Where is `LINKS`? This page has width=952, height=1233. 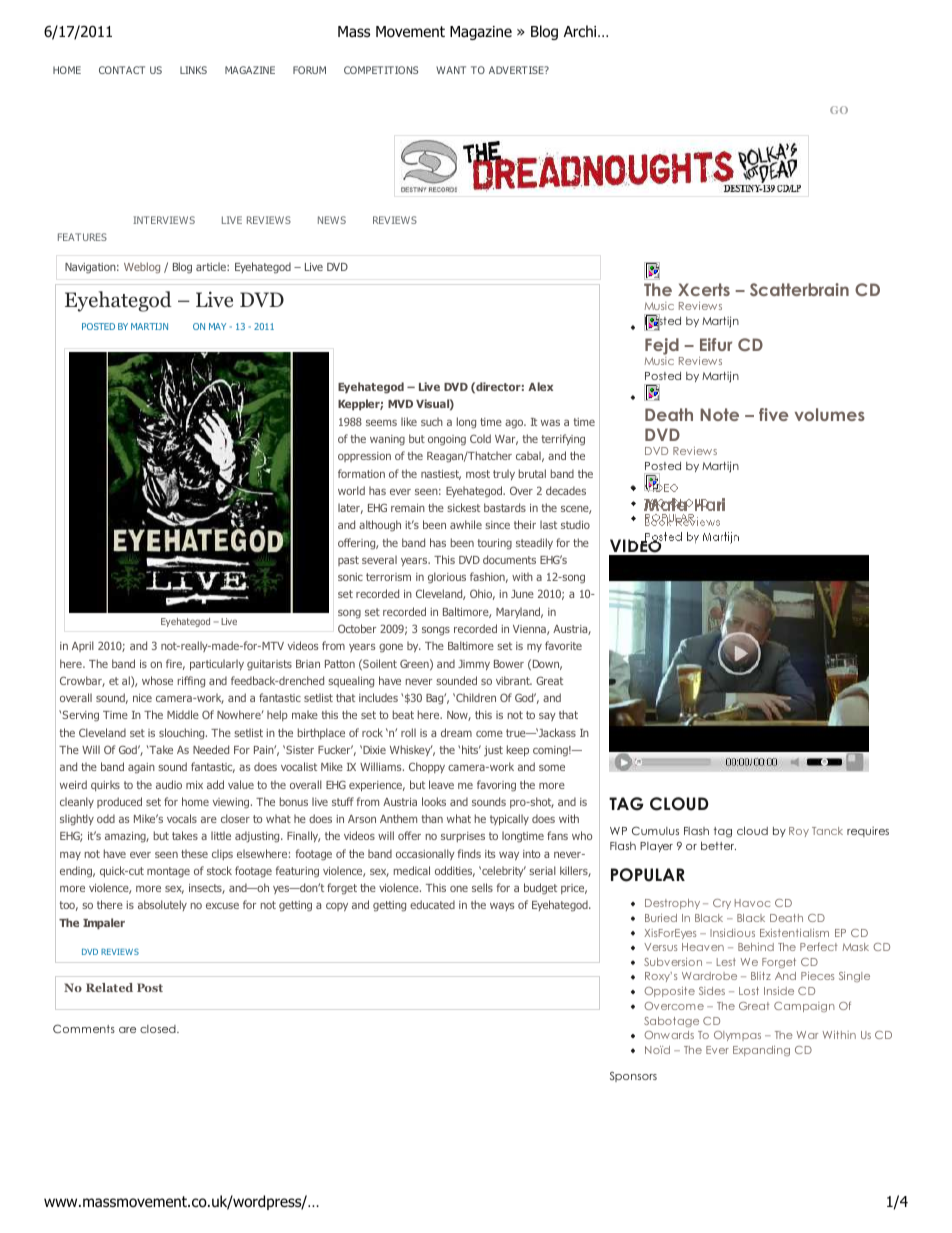 LINKS is located at coordinates (193, 70).
